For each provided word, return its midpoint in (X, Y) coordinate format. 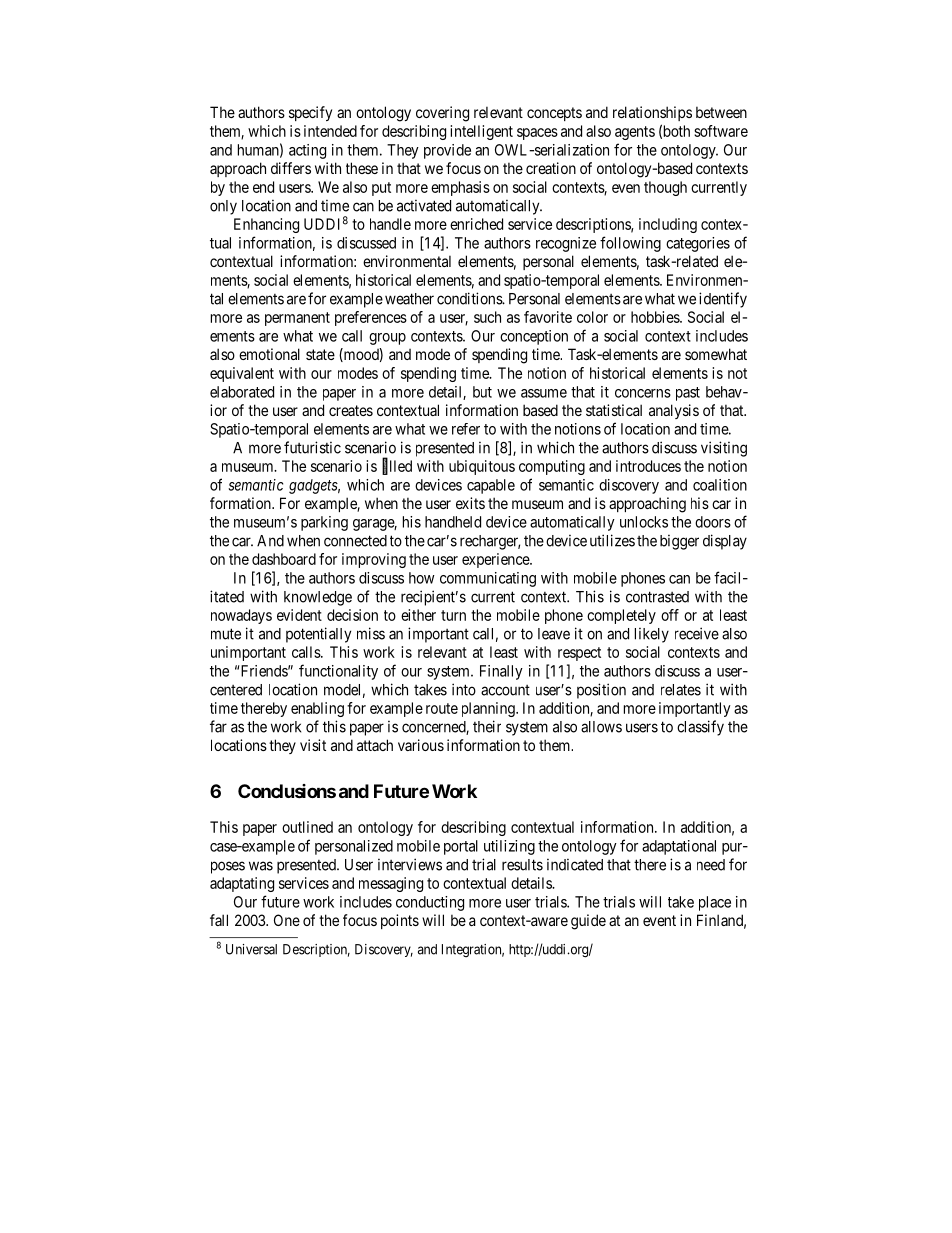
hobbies (656, 317)
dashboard (284, 559)
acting (307, 151)
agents (635, 133)
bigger (679, 542)
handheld (453, 522)
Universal (251, 949)
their (487, 726)
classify (700, 728)
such (487, 317)
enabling (317, 709)
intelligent (482, 132)
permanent (297, 319)
